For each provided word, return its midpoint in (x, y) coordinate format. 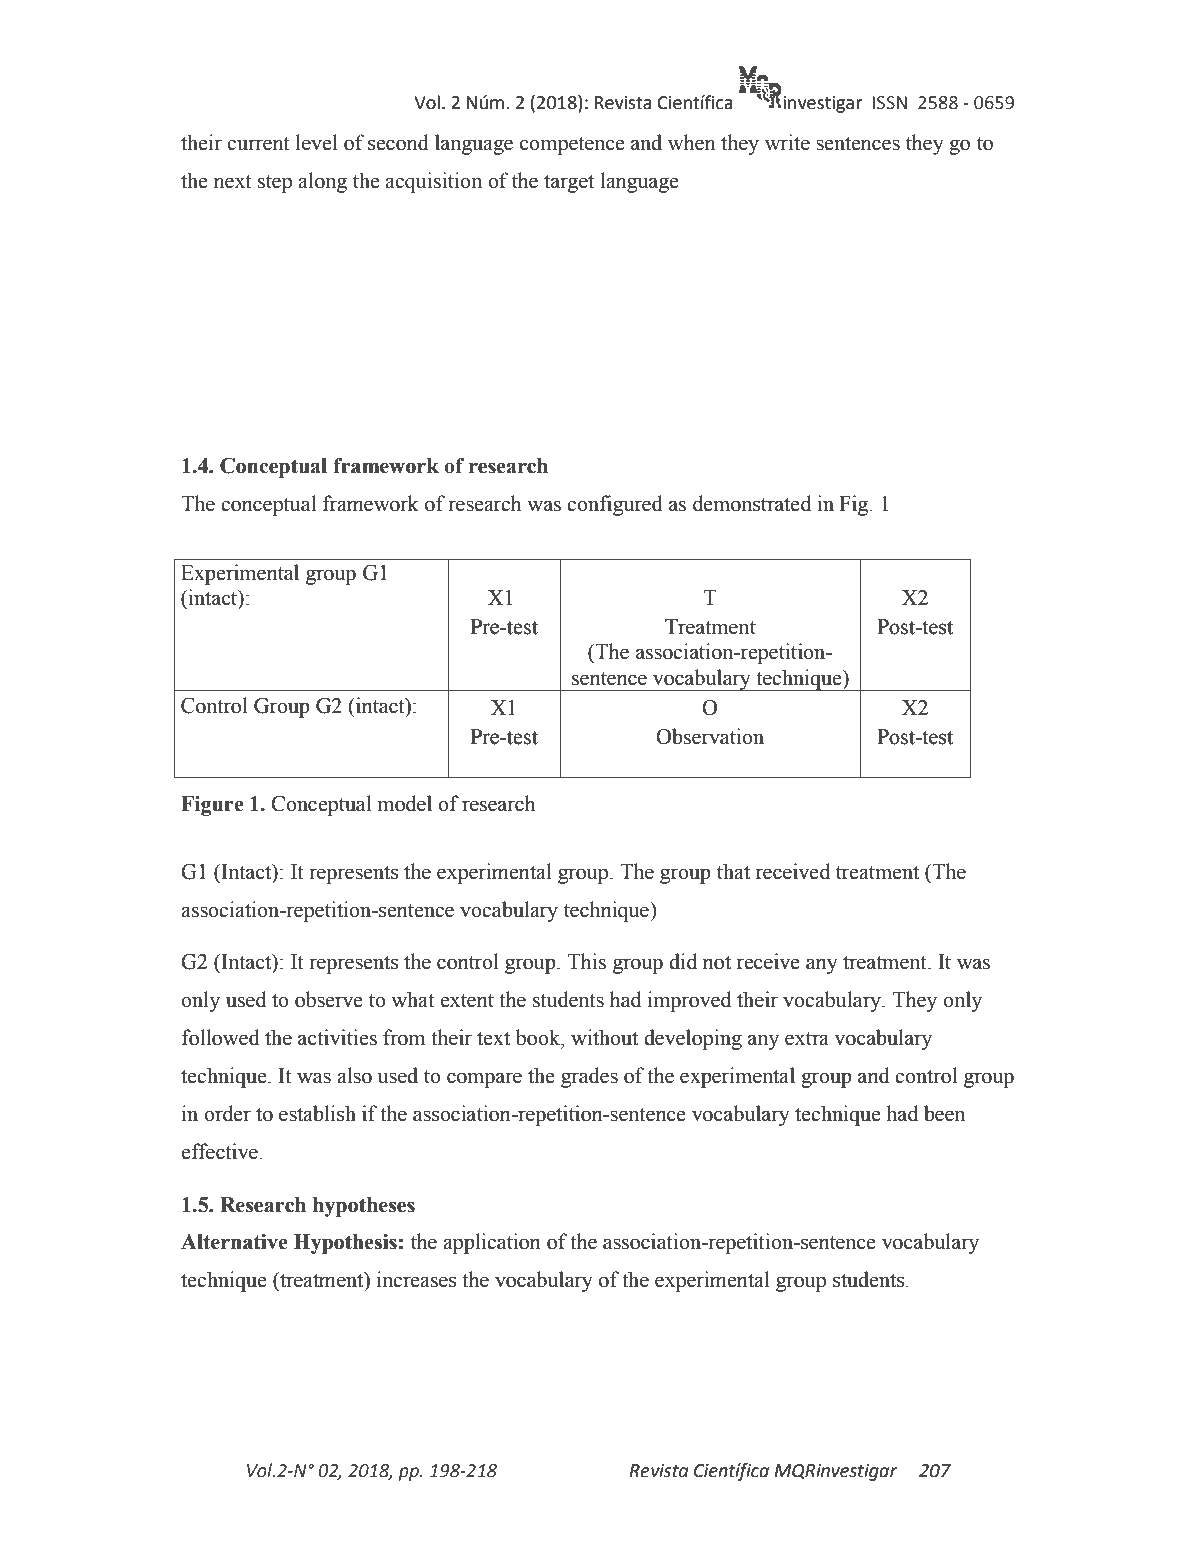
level (317, 142)
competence (572, 146)
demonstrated (752, 503)
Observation (710, 736)
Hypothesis (345, 1244)
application (492, 1243)
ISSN (890, 103)
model (404, 803)
